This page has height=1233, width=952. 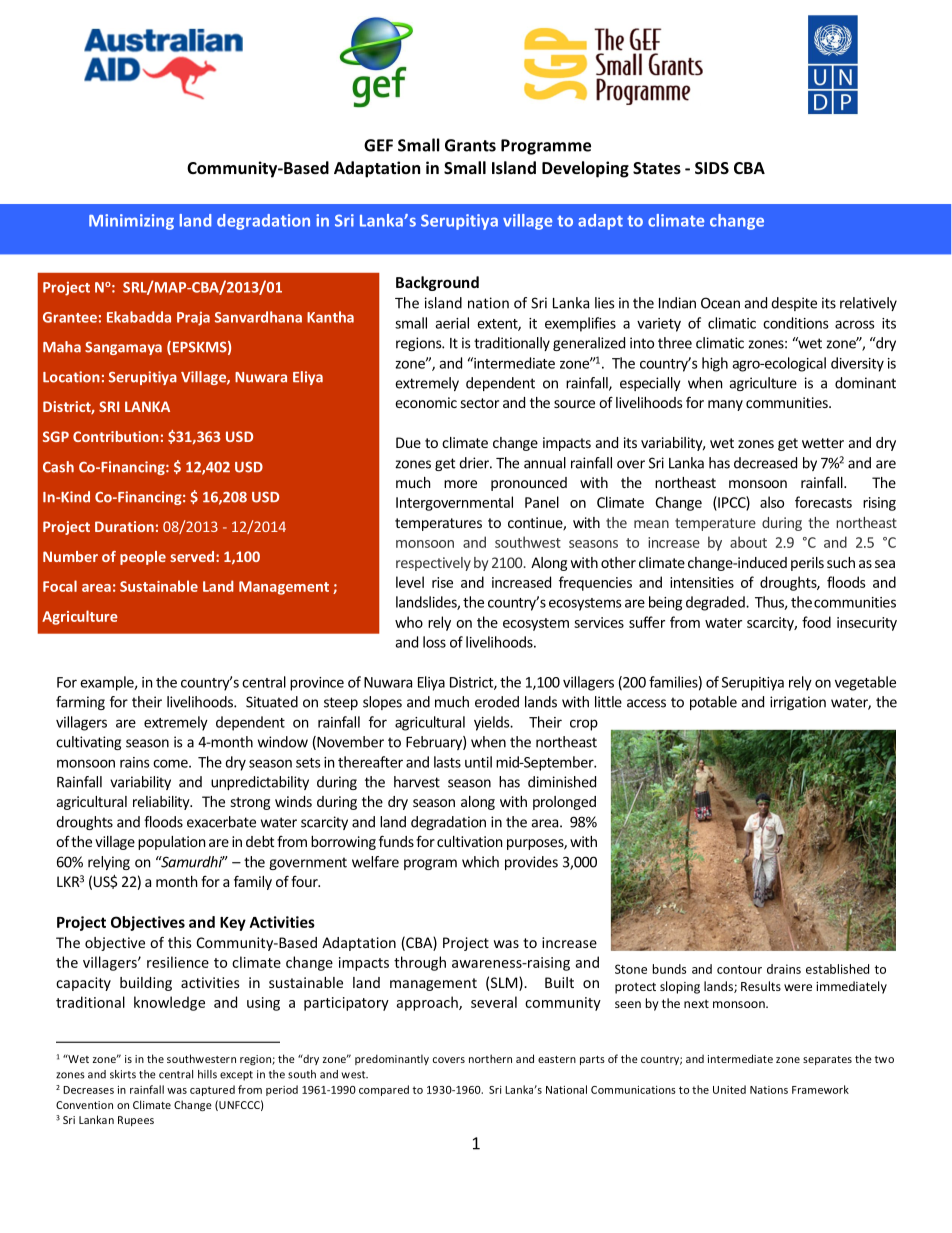 I want to click on Grants, so click(x=470, y=145).
